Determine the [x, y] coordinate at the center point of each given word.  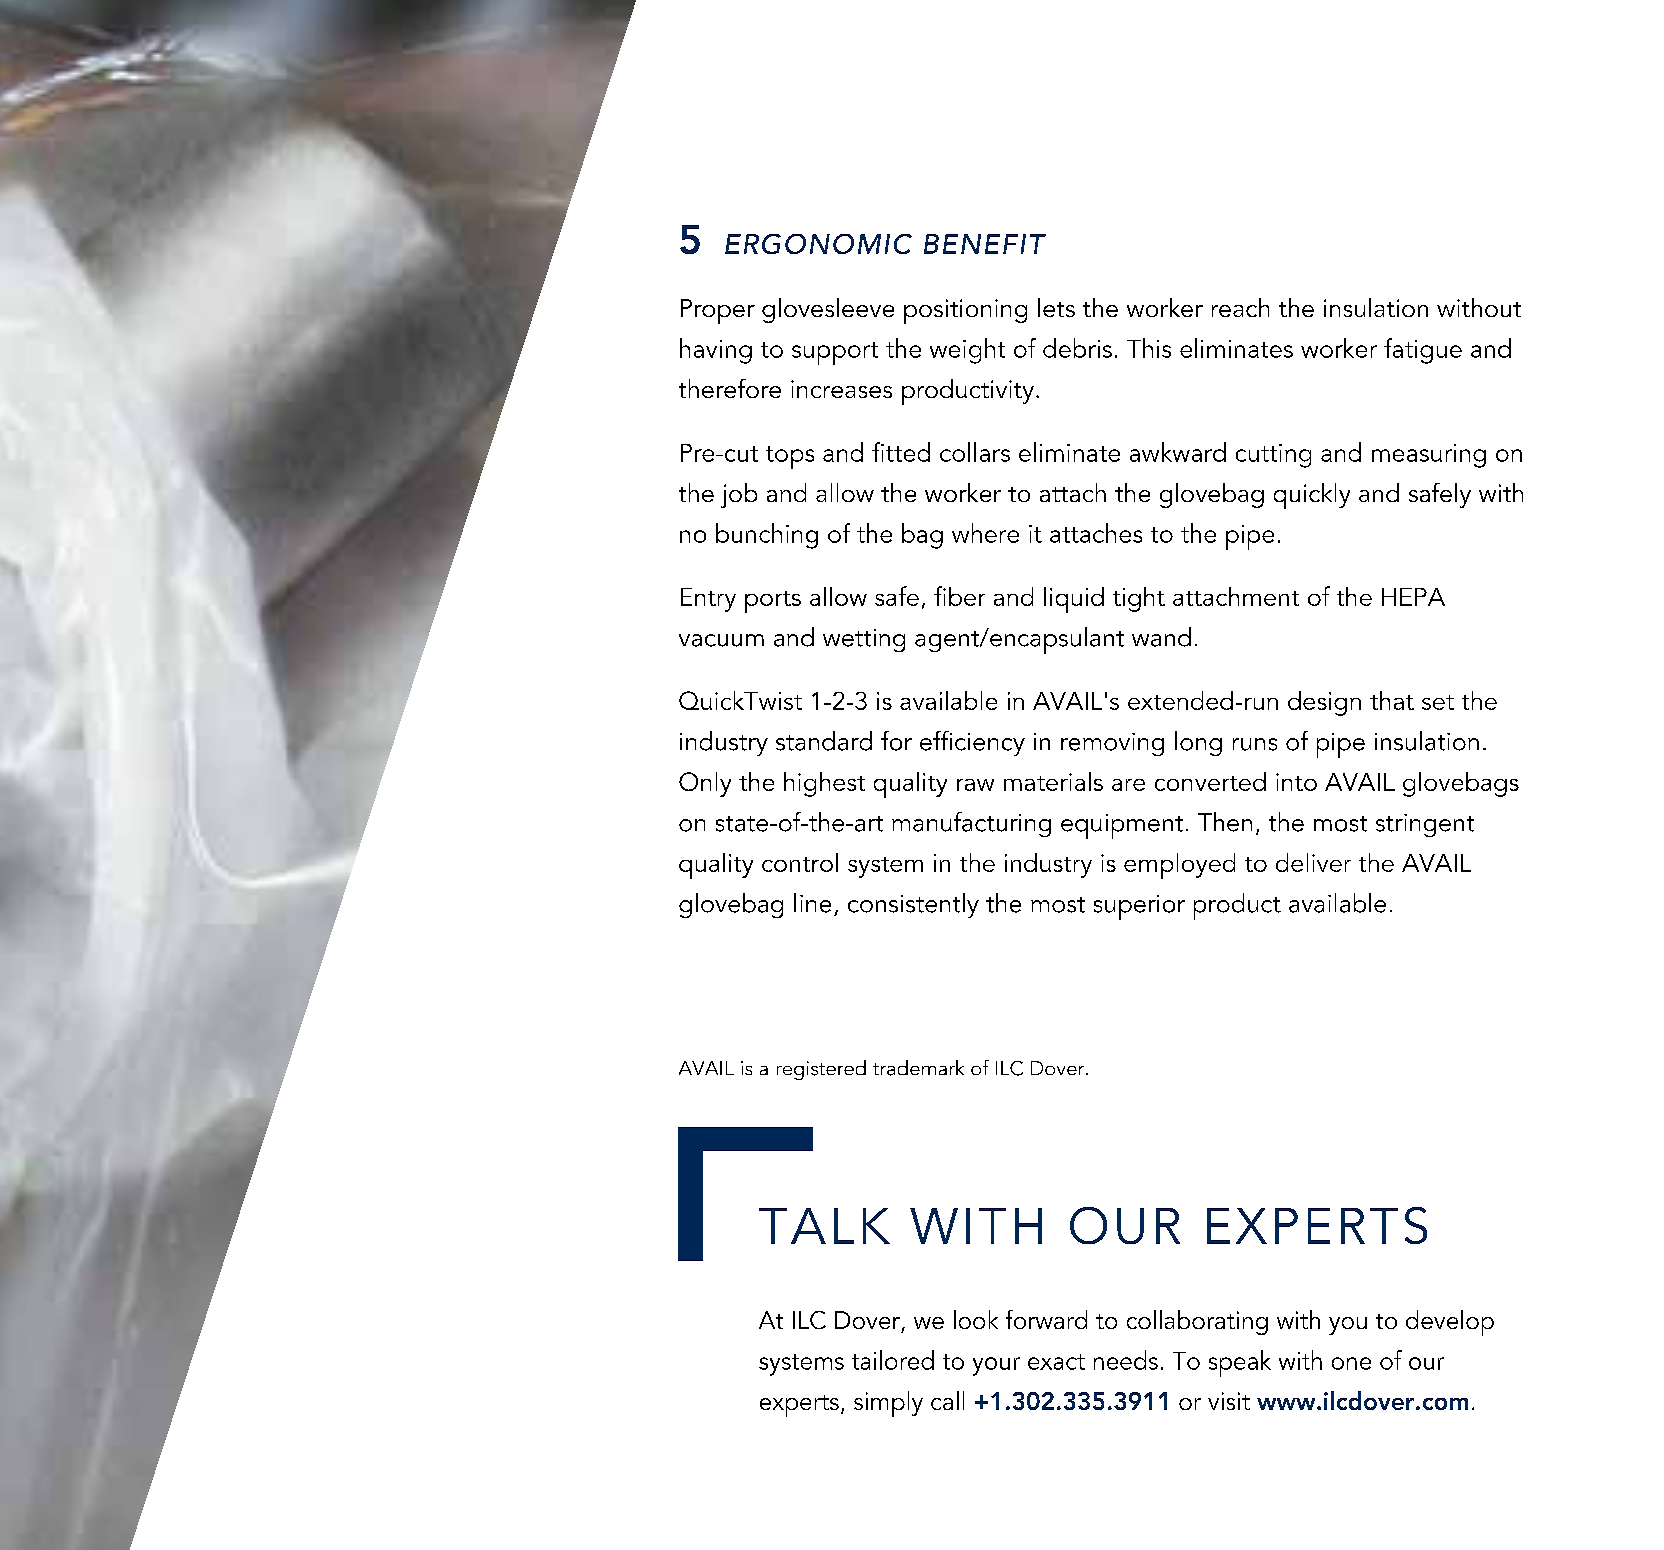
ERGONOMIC [818, 244]
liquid [1074, 600]
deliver [1313, 862]
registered [821, 1070]
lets [1056, 307]
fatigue [1423, 351]
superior [1139, 907]
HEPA [1413, 597]
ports [773, 602]
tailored [893, 1360]
